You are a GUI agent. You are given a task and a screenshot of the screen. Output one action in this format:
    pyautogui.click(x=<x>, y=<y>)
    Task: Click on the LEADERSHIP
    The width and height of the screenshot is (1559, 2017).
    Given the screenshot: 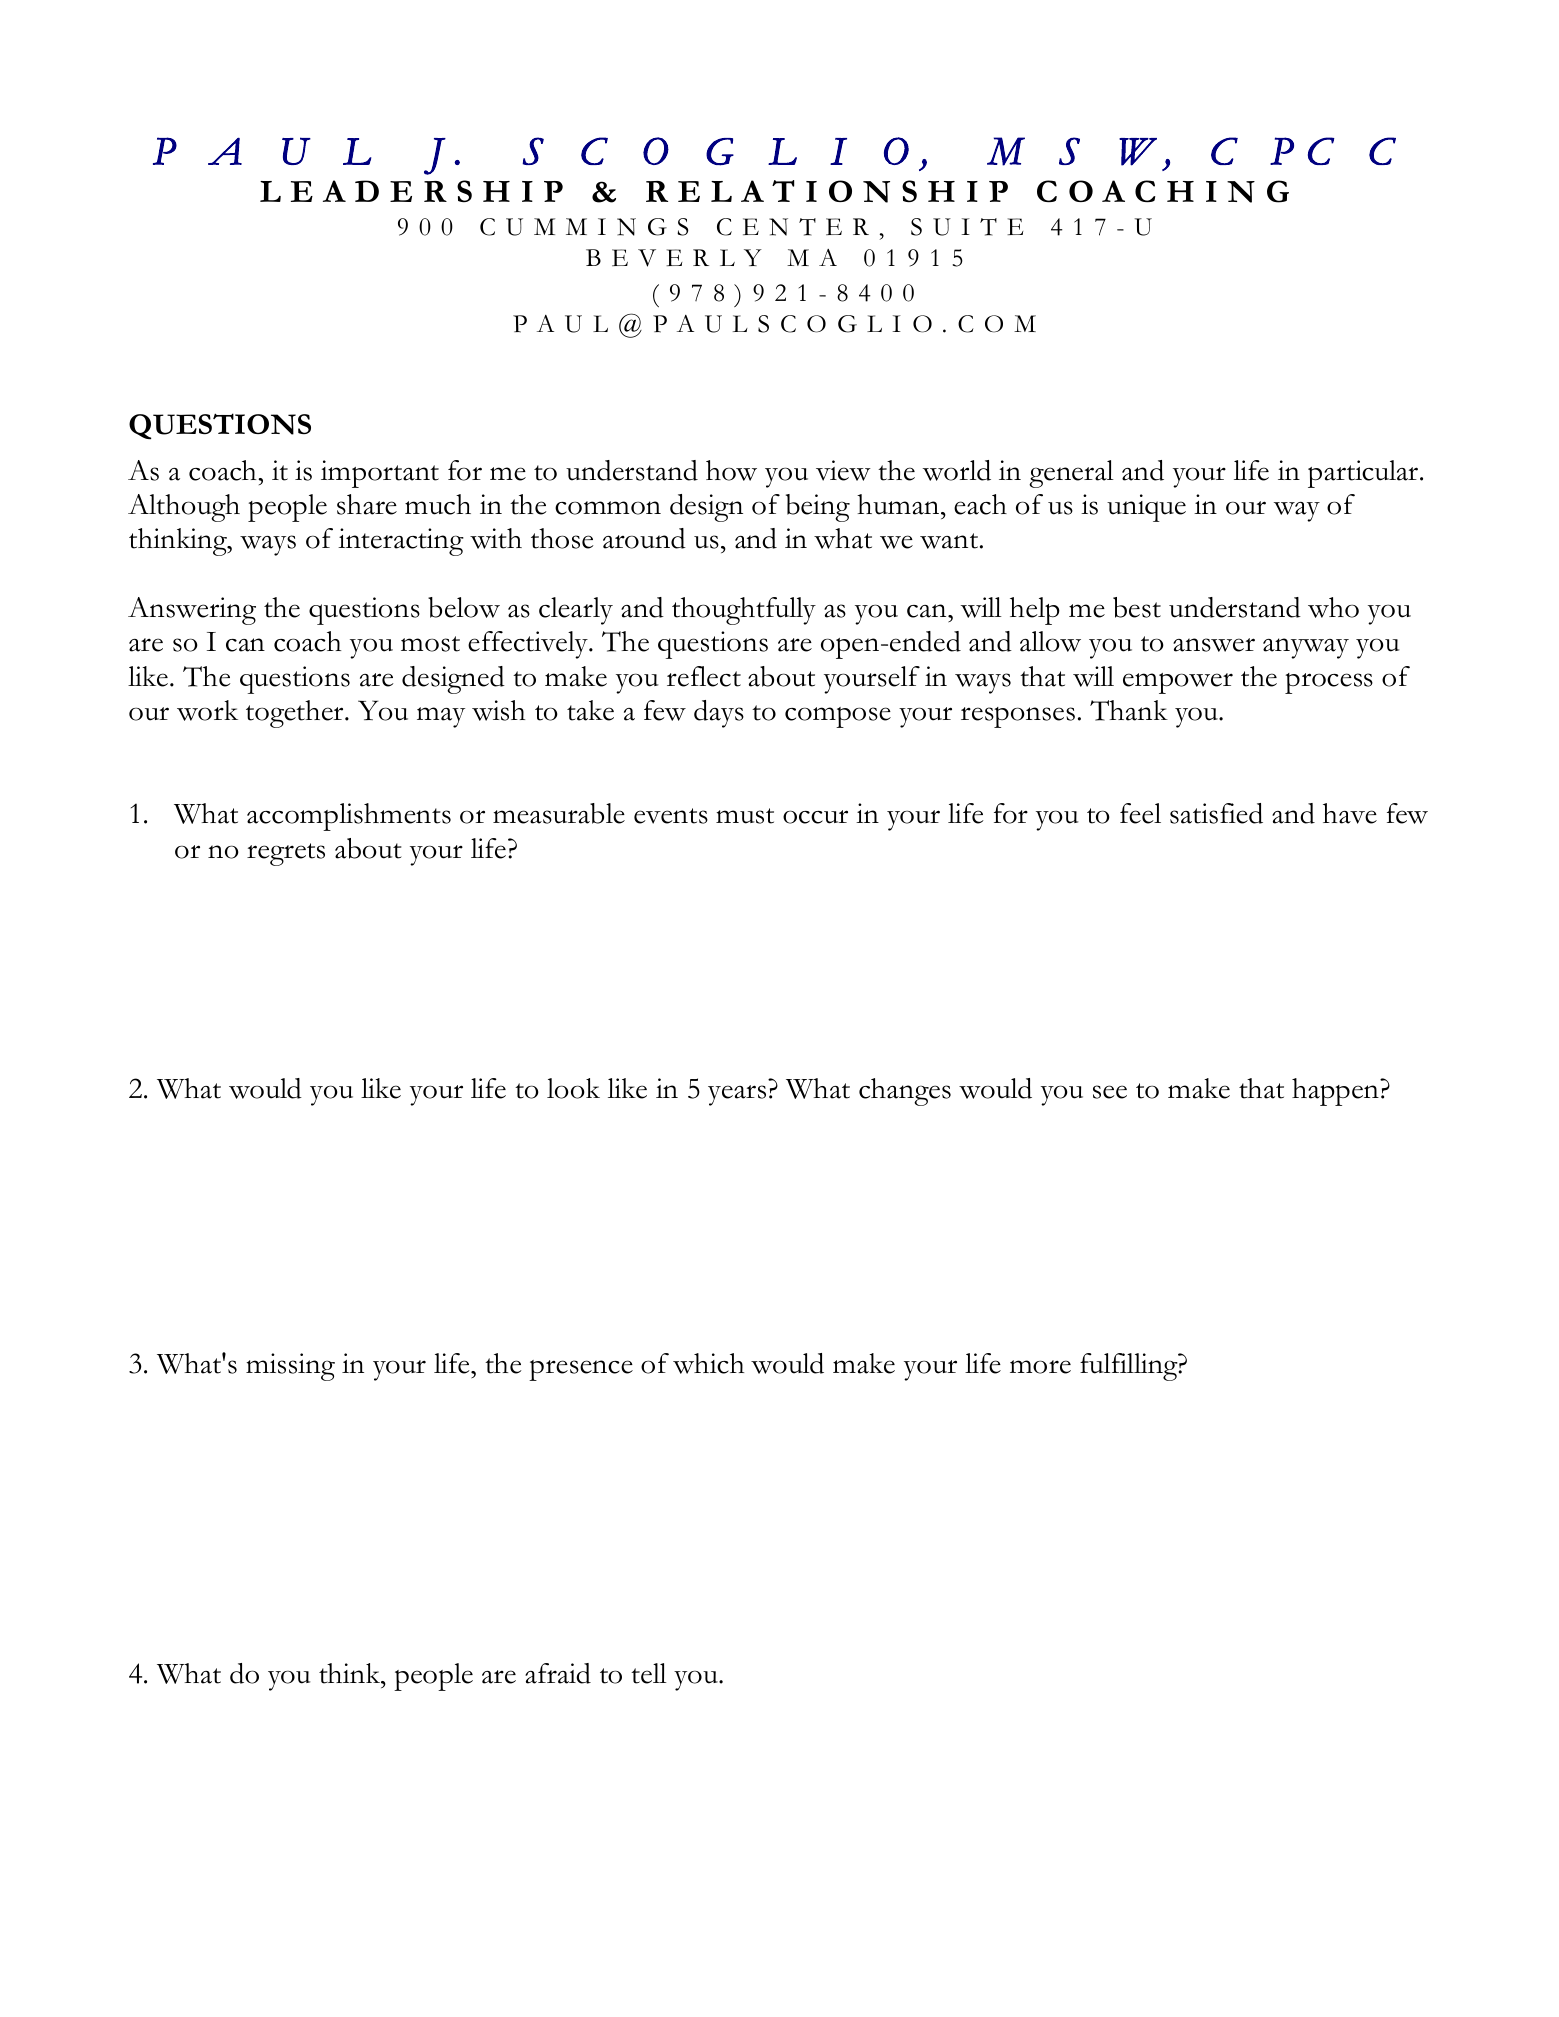 What is the action you would take?
    pyautogui.click(x=411, y=191)
